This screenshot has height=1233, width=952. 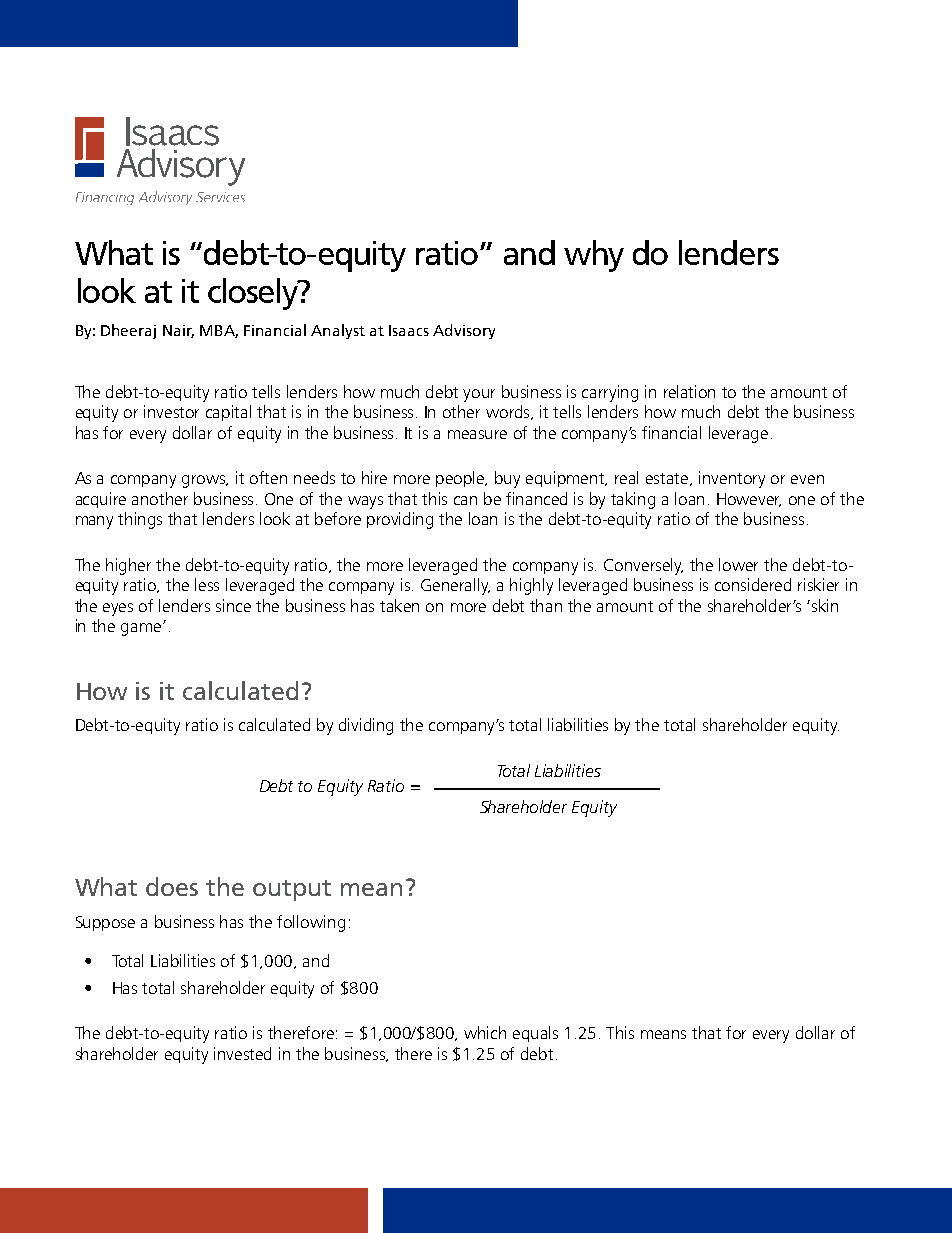 I want to click on However, so click(x=749, y=500).
